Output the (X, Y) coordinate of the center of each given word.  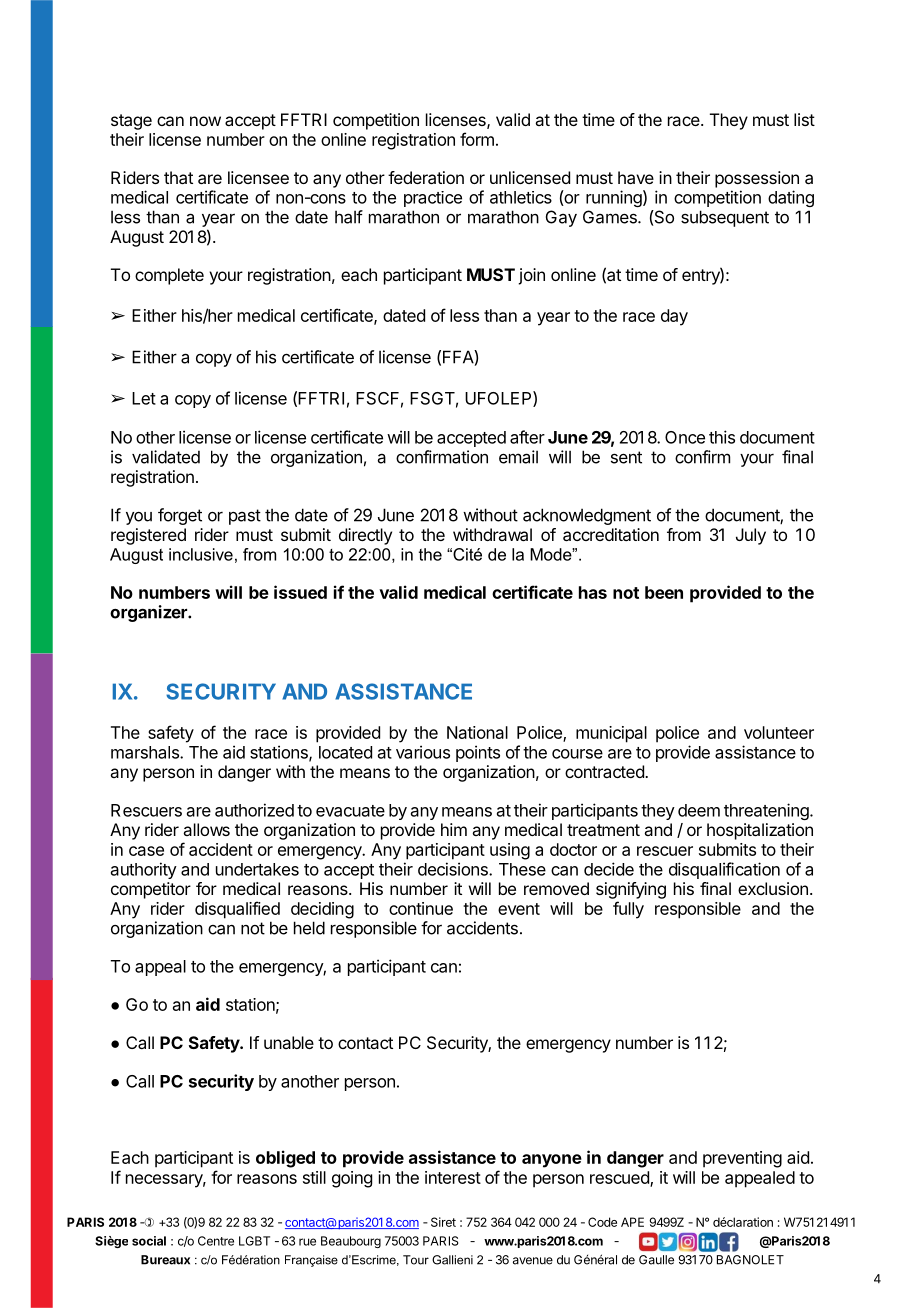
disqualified (237, 910)
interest (453, 1177)
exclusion (773, 888)
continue (421, 908)
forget (180, 516)
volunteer (779, 732)
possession (757, 179)
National (477, 732)
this (722, 437)
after (527, 437)
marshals (146, 752)
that (178, 177)
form (477, 139)
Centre (216, 1241)
